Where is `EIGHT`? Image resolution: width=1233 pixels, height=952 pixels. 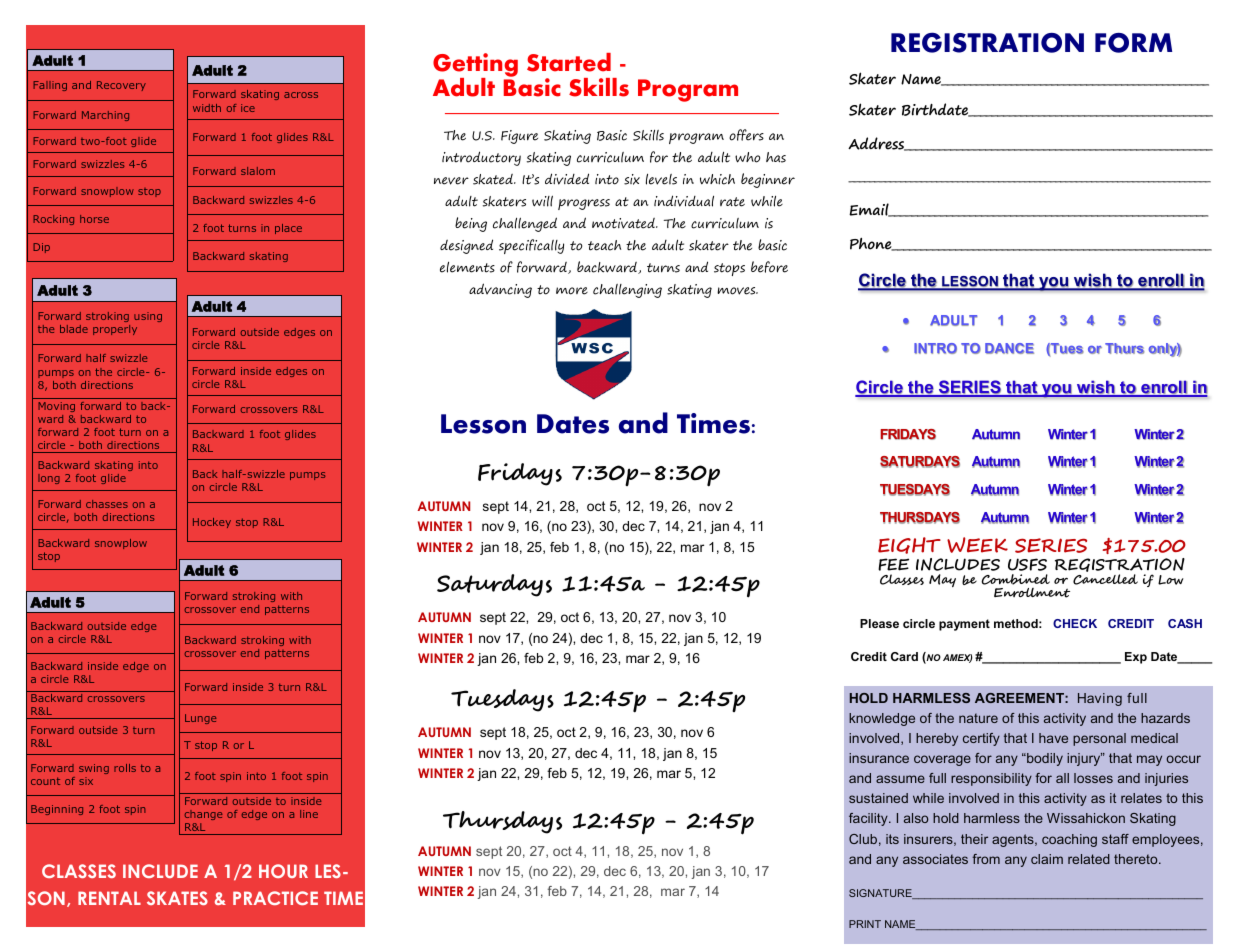
EIGHT is located at coordinates (909, 545).
